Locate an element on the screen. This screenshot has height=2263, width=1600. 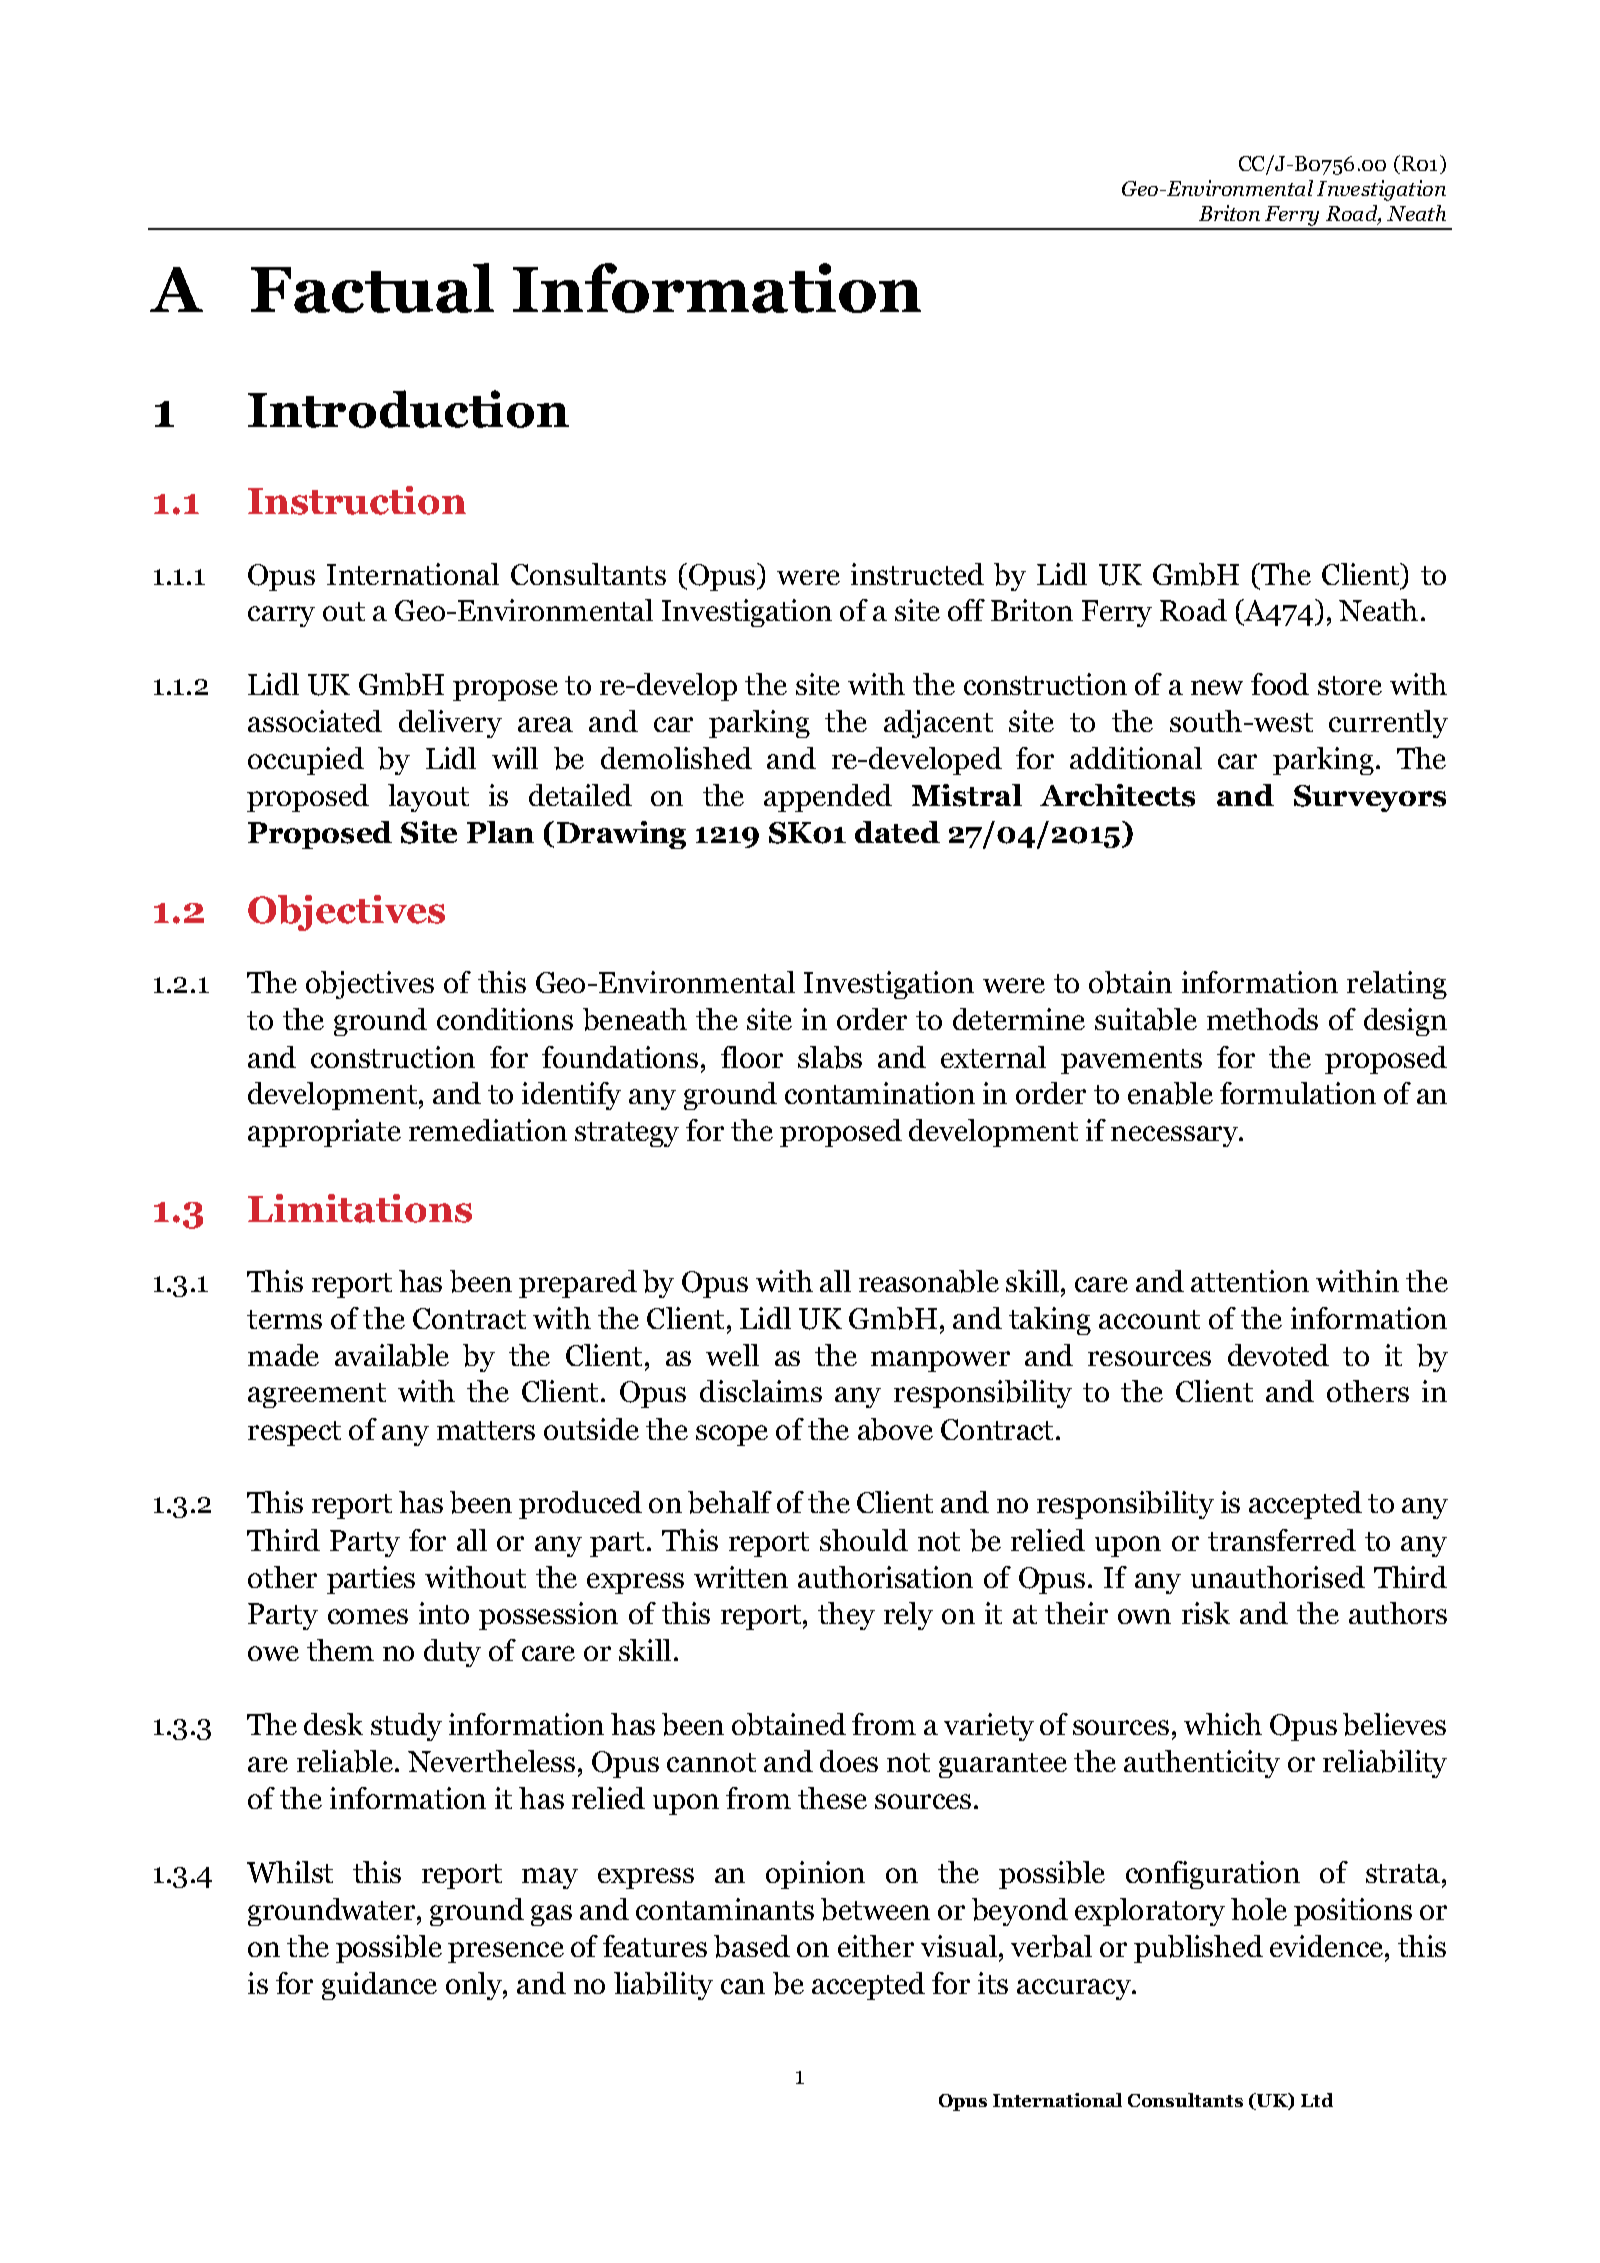
food is located at coordinates (1280, 684).
